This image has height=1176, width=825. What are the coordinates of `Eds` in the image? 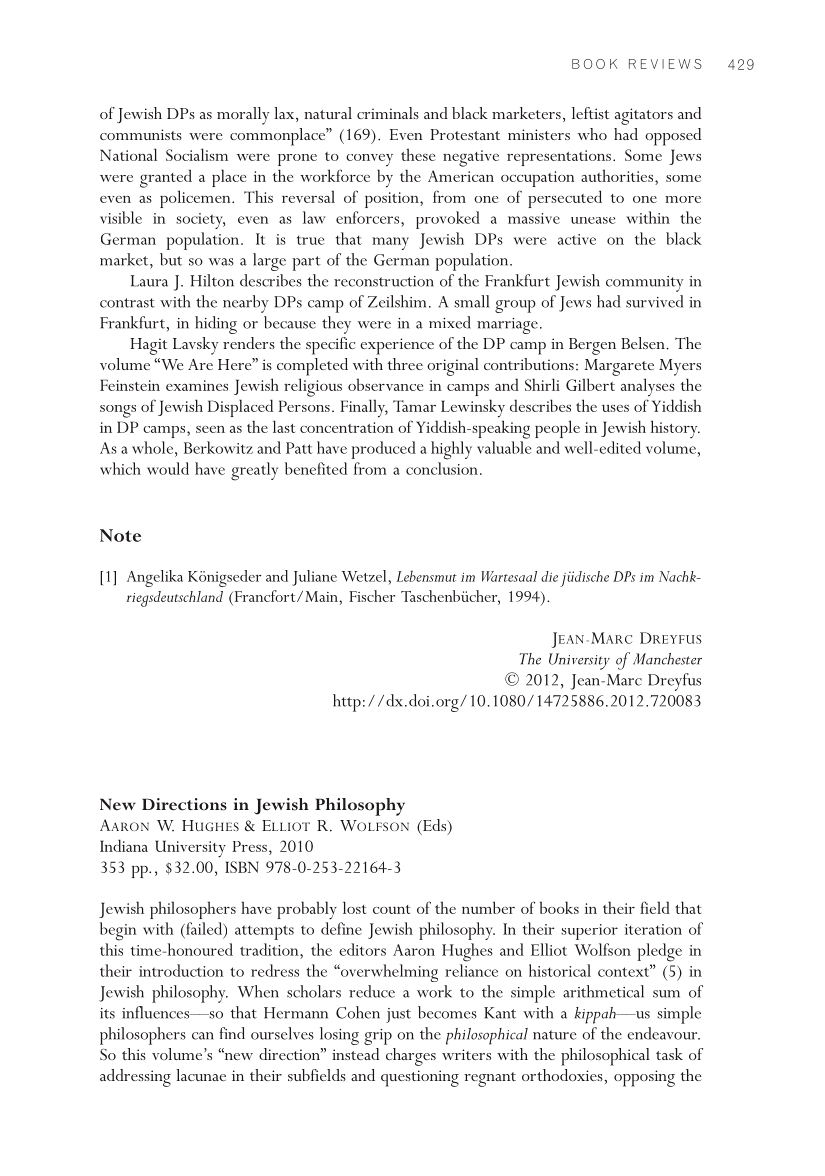 It's located at (435, 826).
